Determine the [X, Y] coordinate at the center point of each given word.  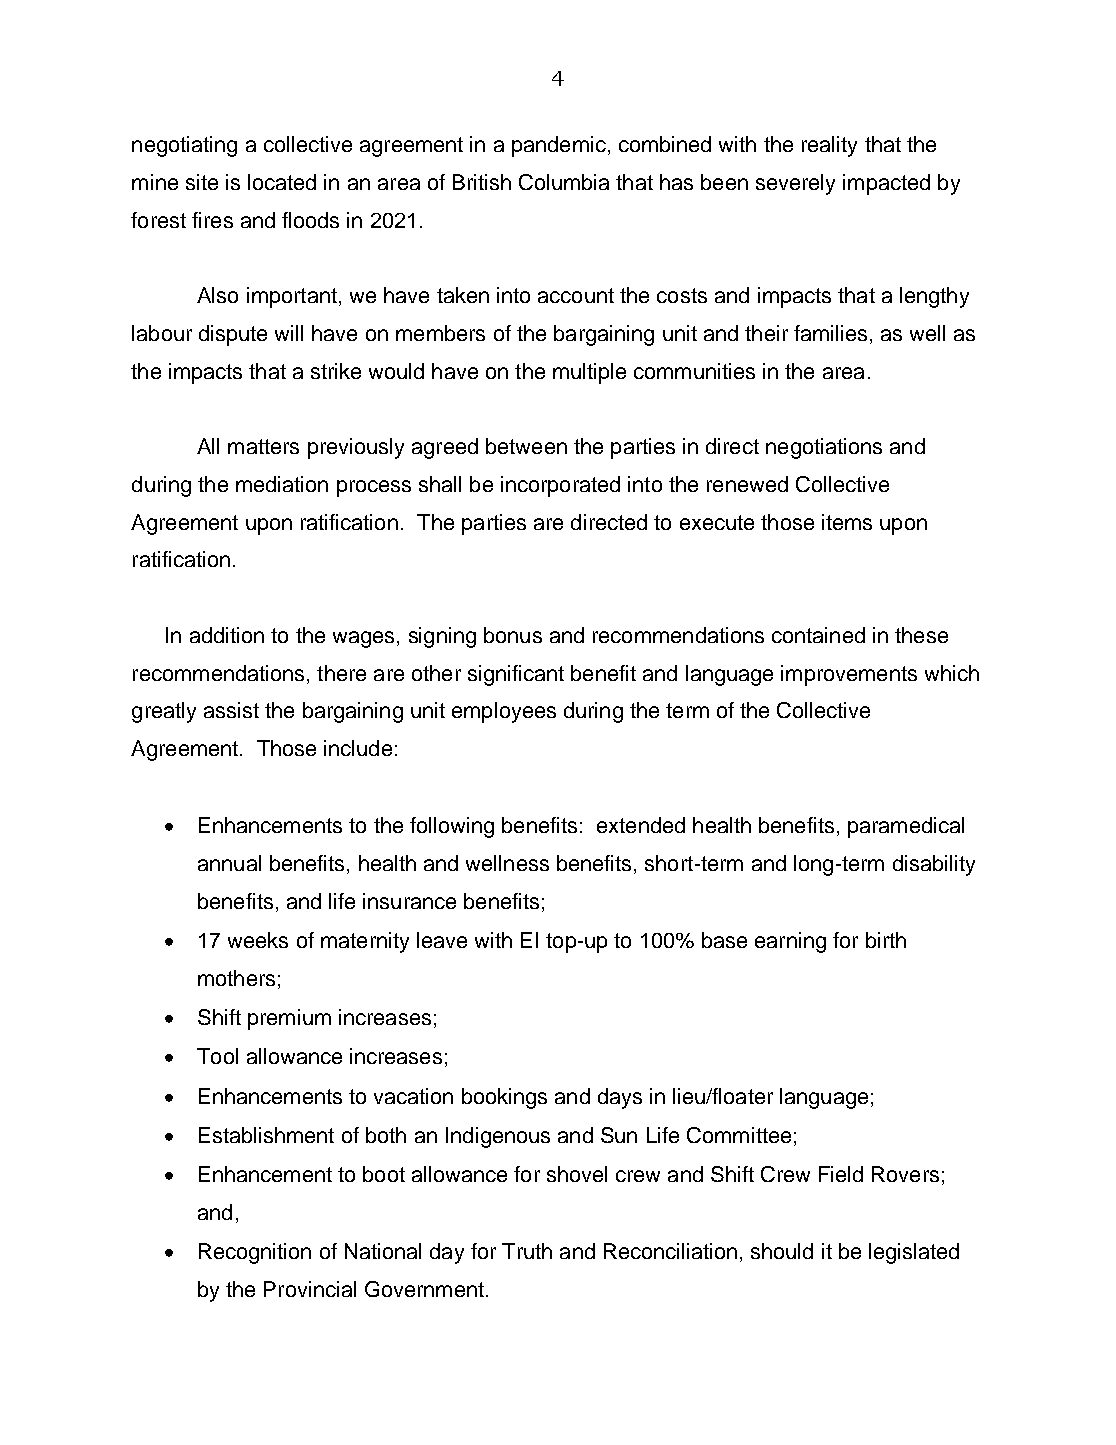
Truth [527, 1251]
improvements [849, 675]
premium [289, 1019]
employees [504, 712]
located [282, 182]
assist [231, 710]
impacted [886, 184]
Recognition [255, 1253]
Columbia [564, 182]
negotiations [824, 448]
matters [263, 446]
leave [442, 940]
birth [886, 940]
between [526, 446]
